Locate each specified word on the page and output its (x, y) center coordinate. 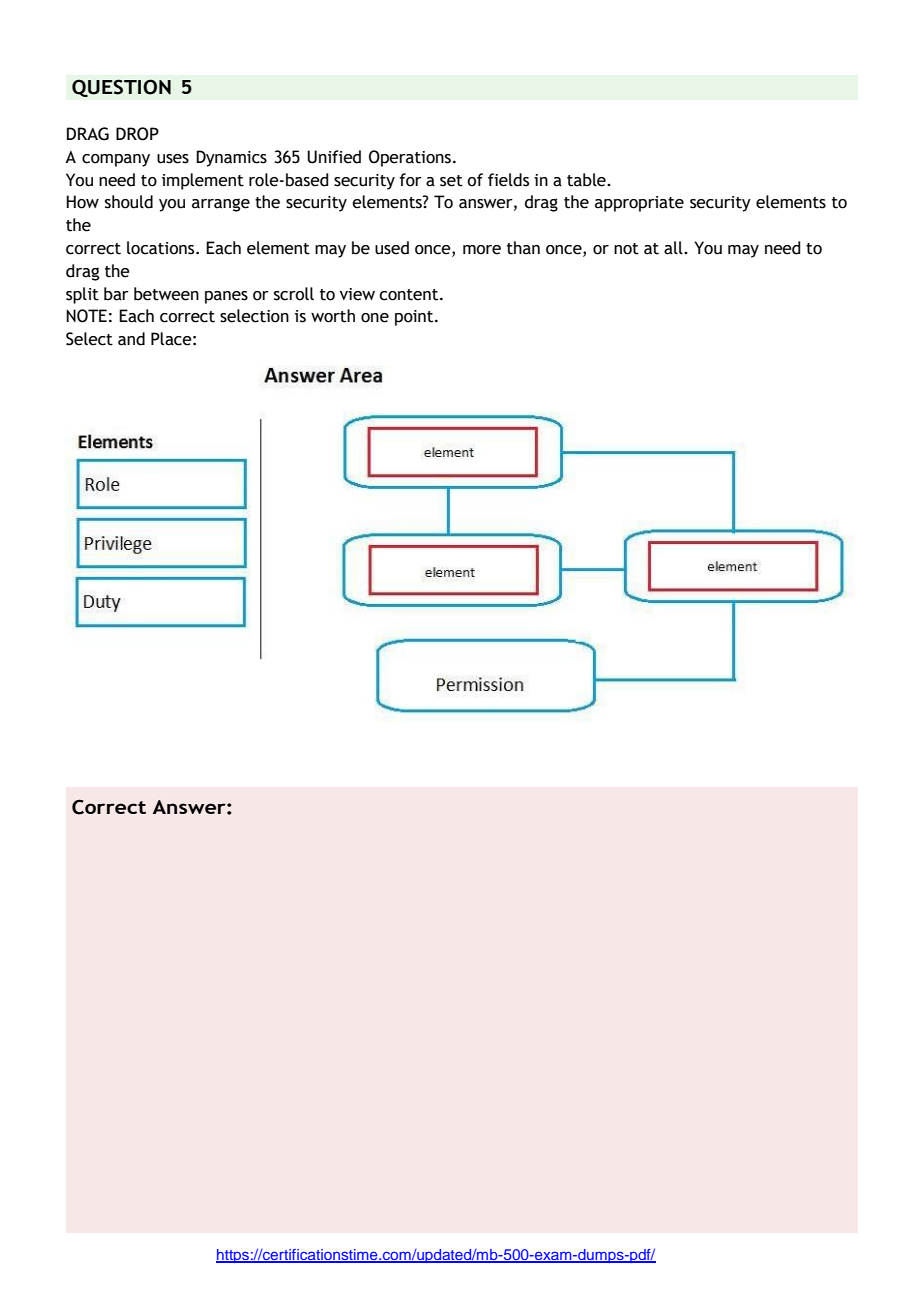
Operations (410, 158)
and (131, 339)
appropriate (639, 204)
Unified (334, 157)
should (129, 202)
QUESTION (121, 88)
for (410, 180)
